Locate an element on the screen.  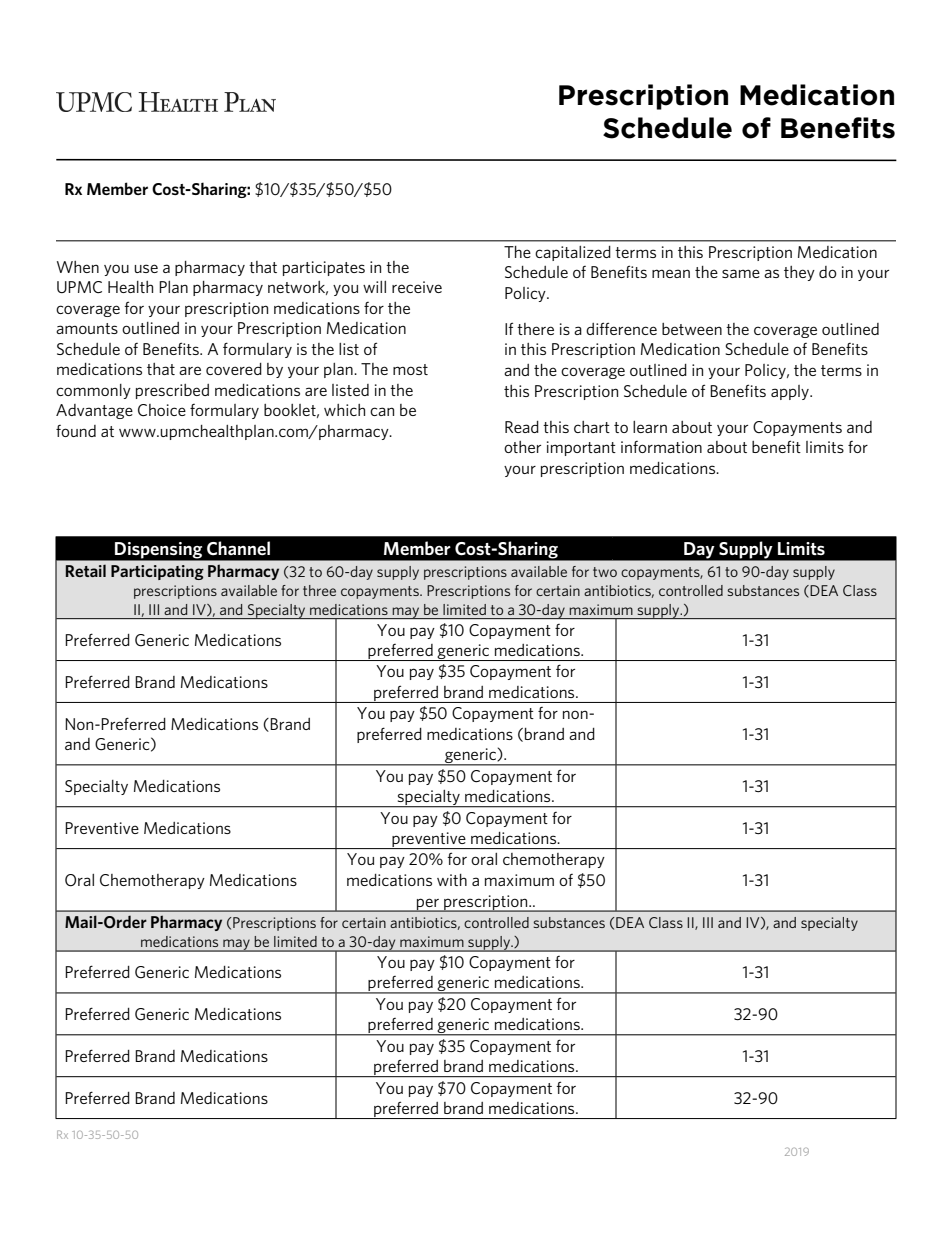
Channel is located at coordinates (238, 548).
